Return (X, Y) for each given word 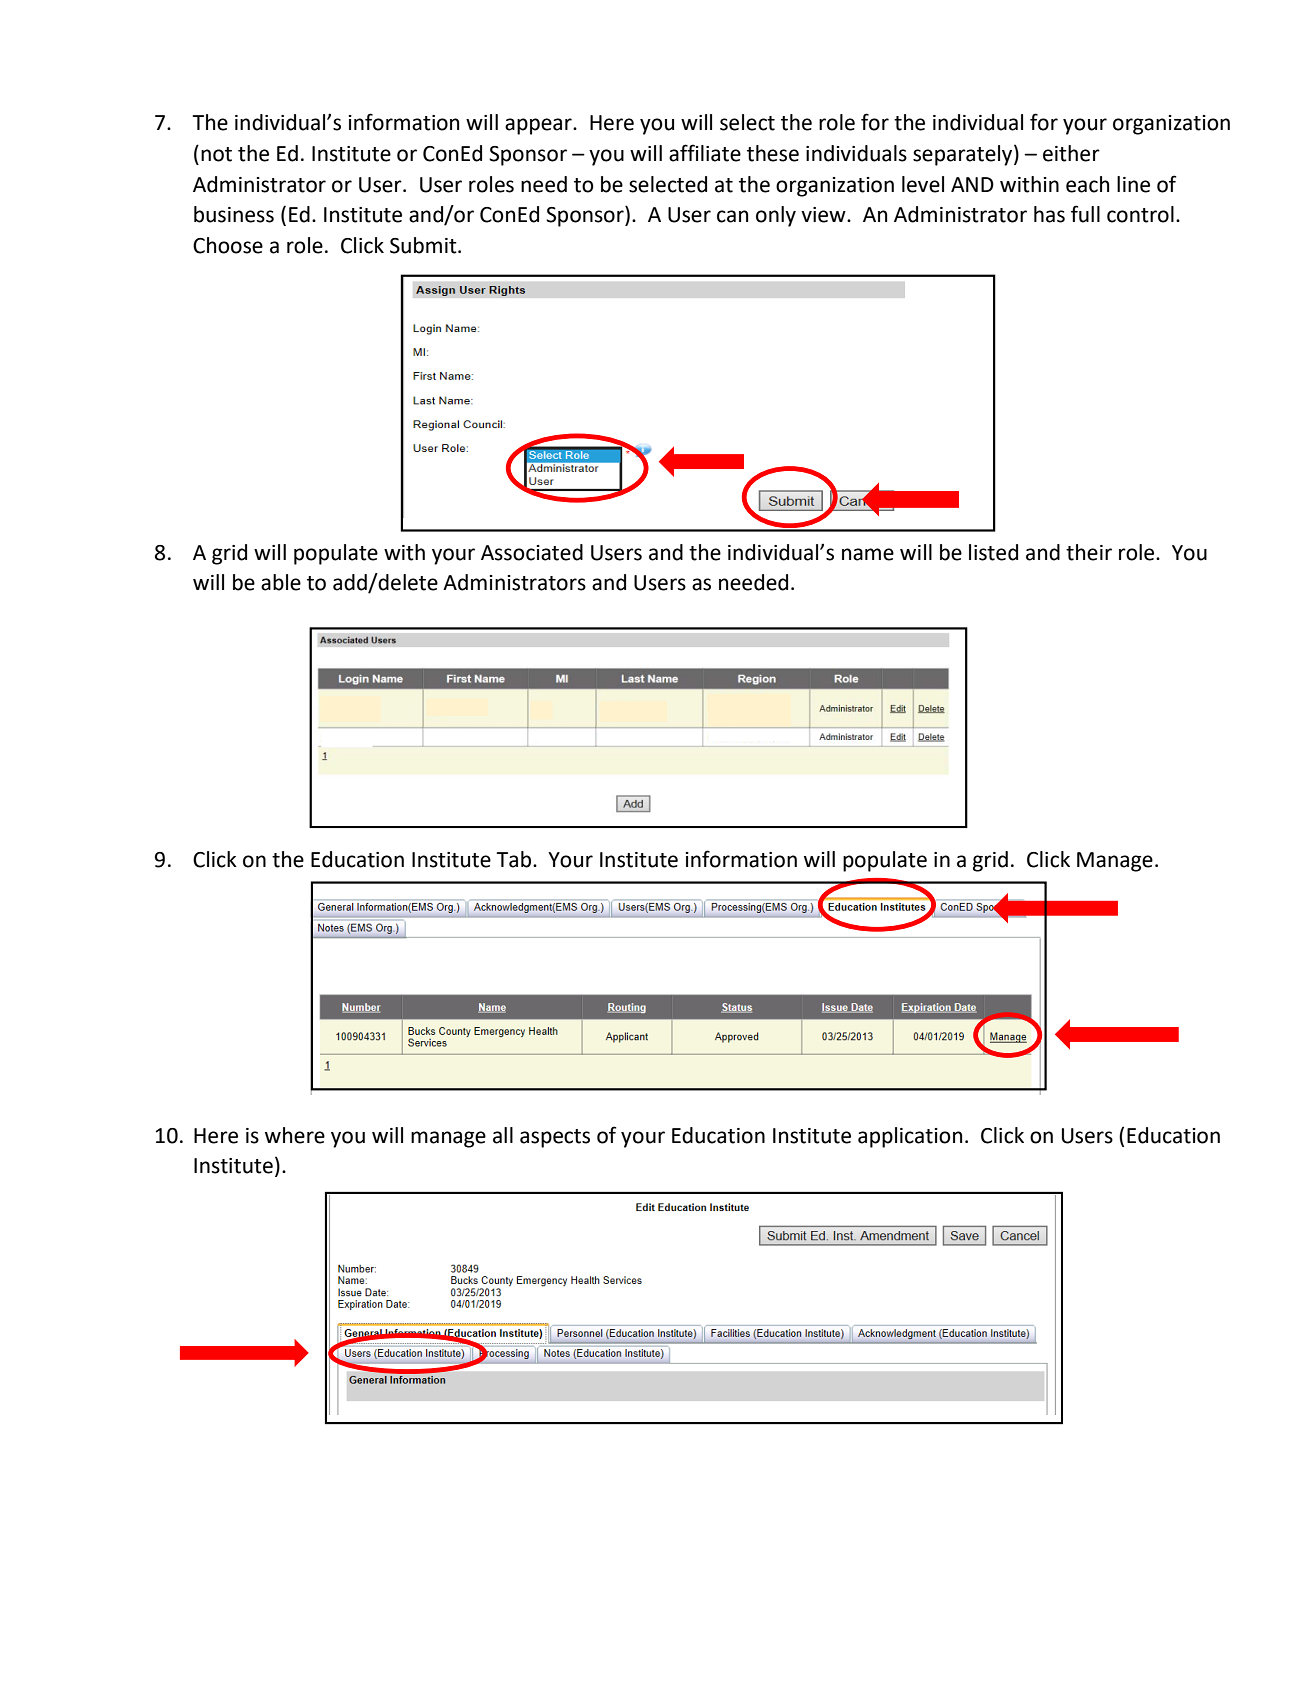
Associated (532, 552)
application (910, 1137)
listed (993, 552)
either (1071, 153)
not (216, 154)
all (503, 1135)
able (281, 582)
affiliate (705, 153)
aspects (555, 1138)
